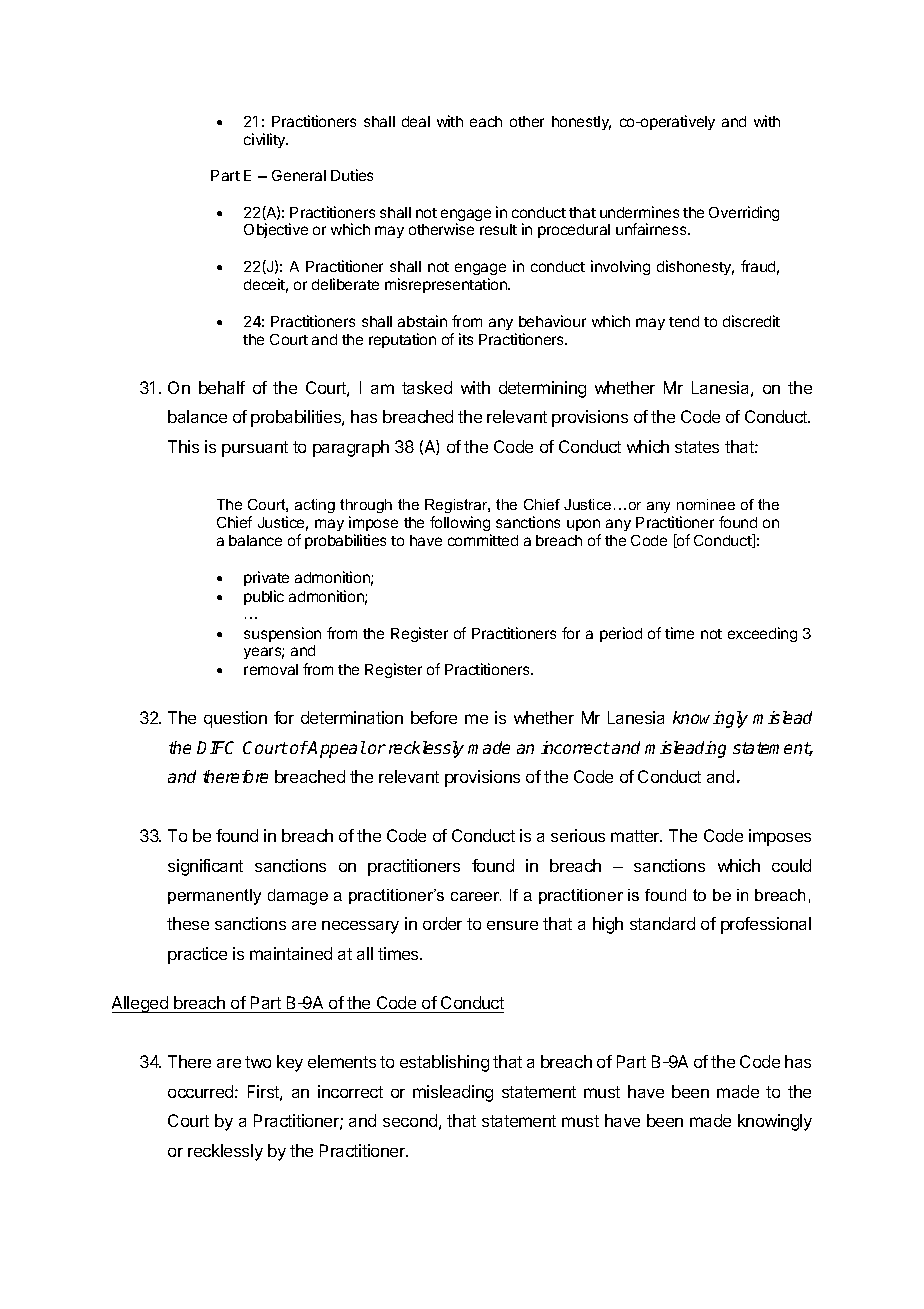 The height and width of the document is (1309, 924). I want to click on question, so click(235, 719).
